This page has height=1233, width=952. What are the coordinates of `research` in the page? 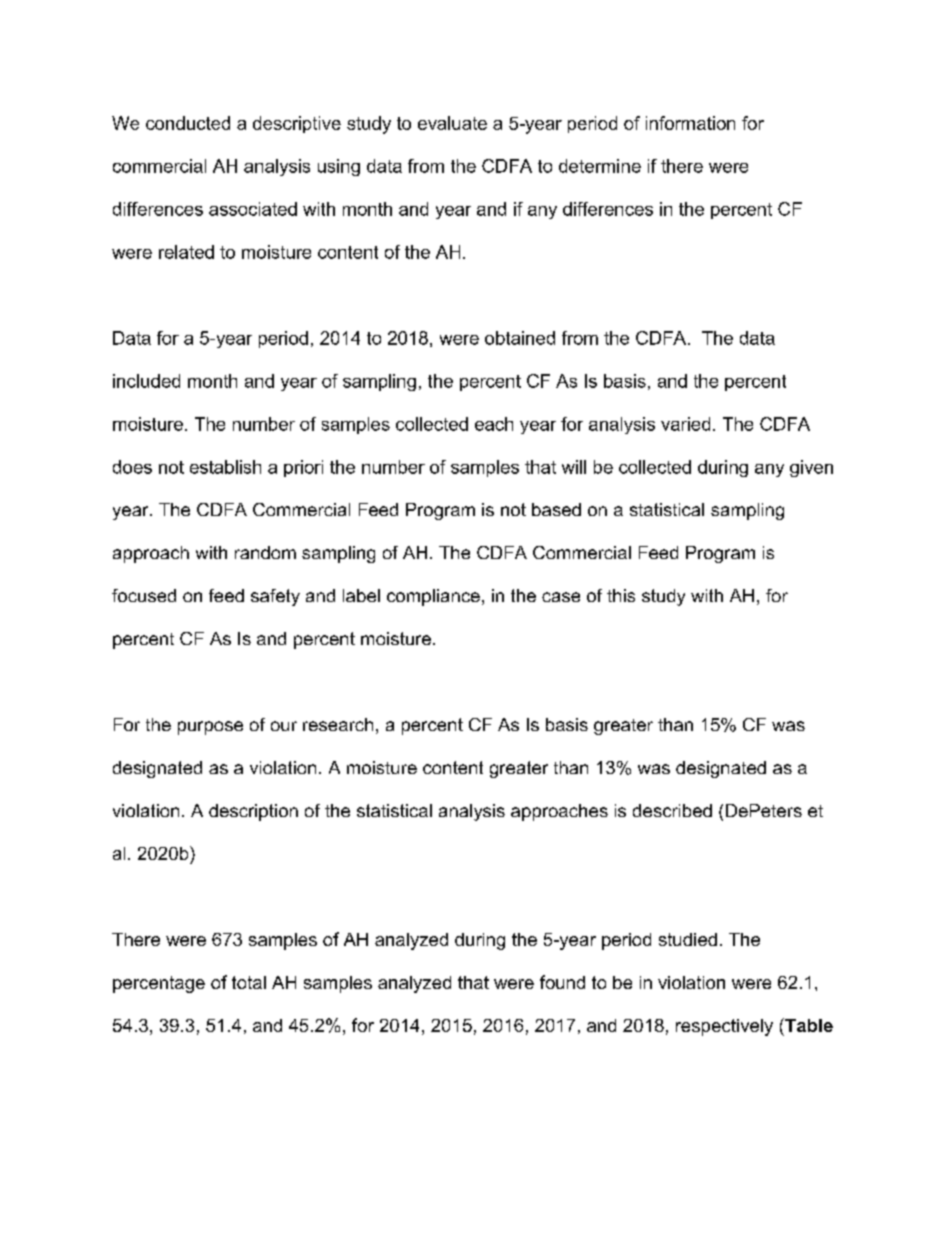 It's located at (338, 724).
